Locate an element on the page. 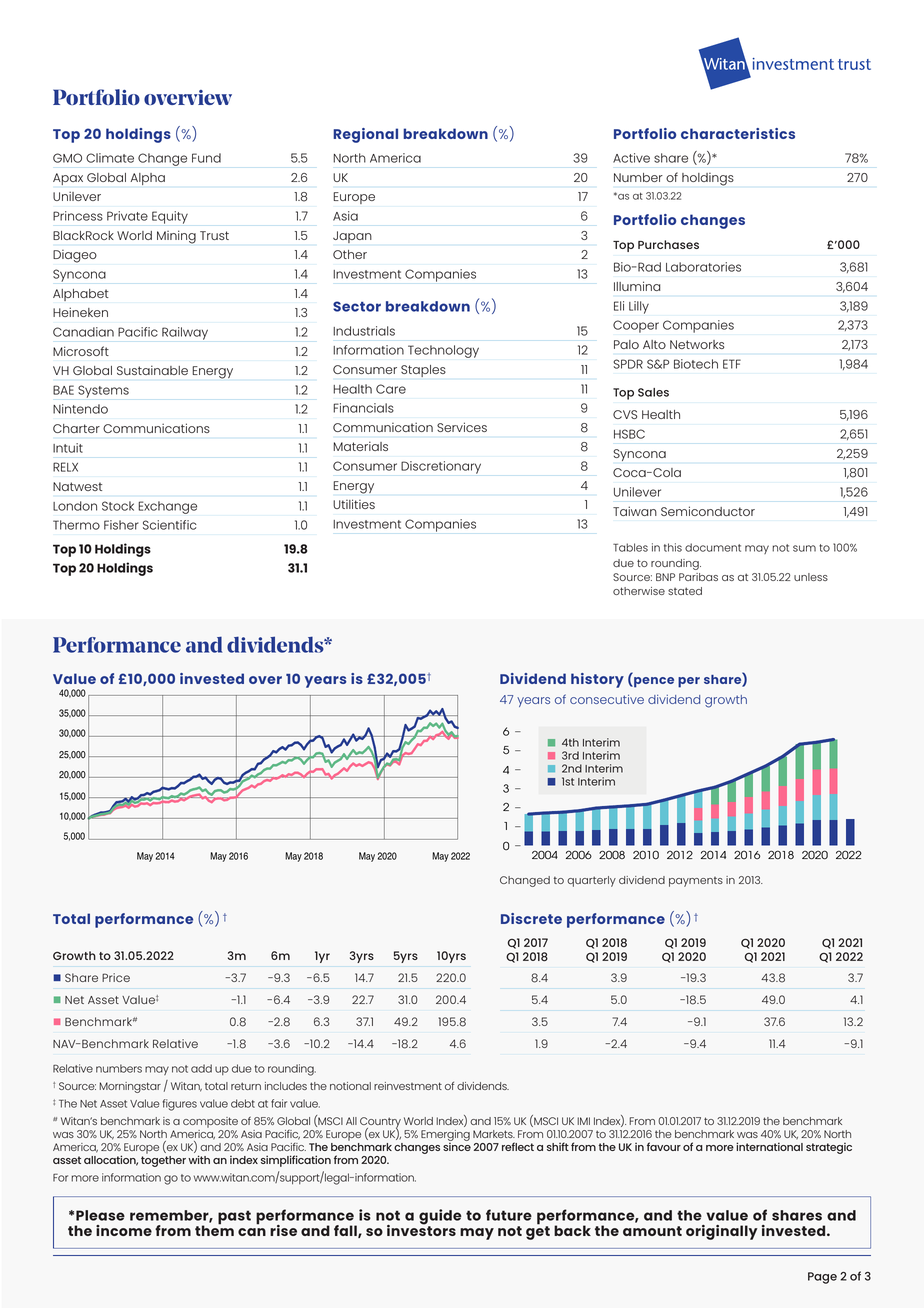 The width and height of the image is (924, 1308). Fund is located at coordinates (206, 158).
